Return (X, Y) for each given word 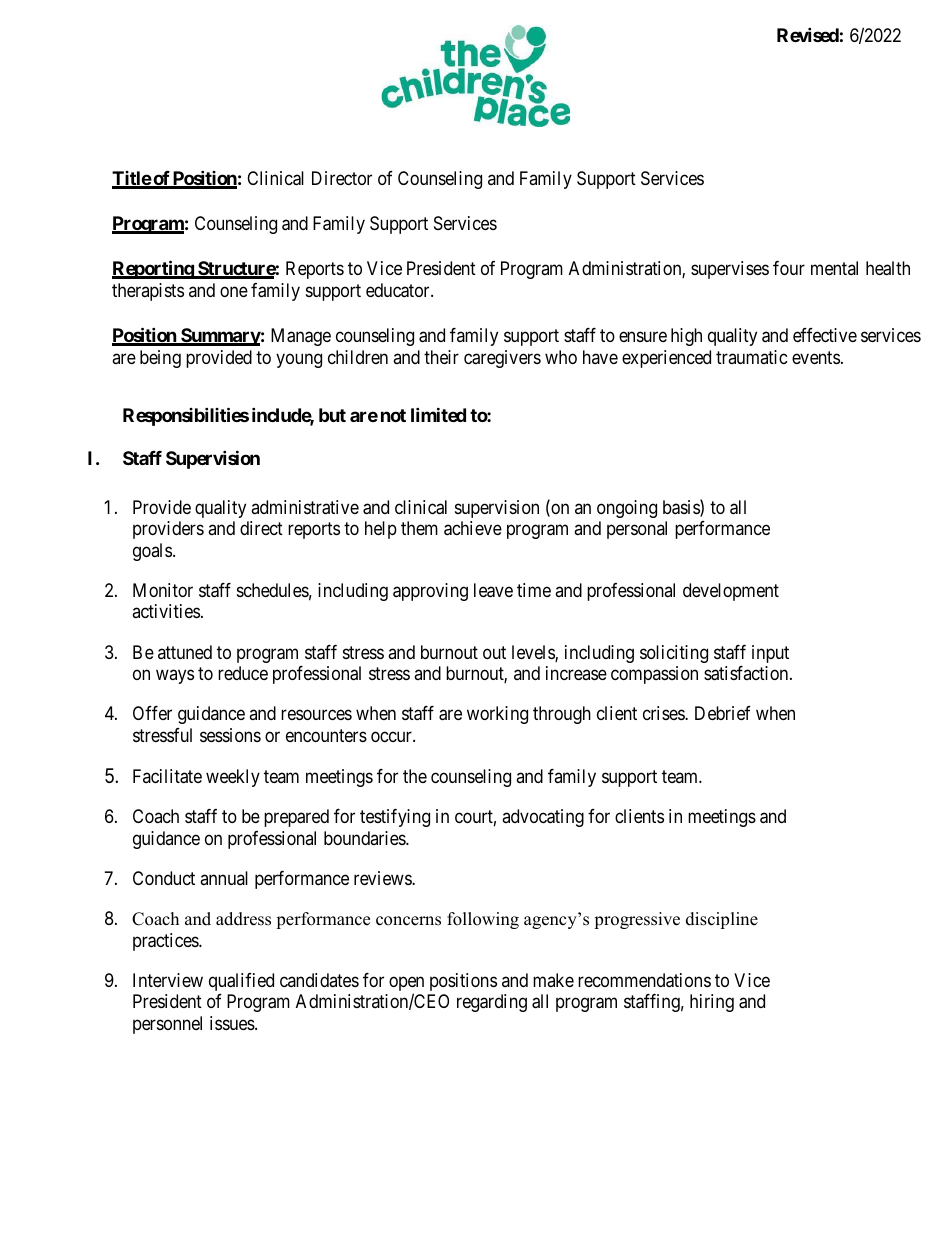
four (789, 268)
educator (399, 290)
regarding (492, 1003)
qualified (241, 982)
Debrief (723, 713)
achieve (473, 528)
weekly (233, 778)
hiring (712, 1003)
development (731, 592)
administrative (305, 507)
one (234, 292)
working (497, 715)
